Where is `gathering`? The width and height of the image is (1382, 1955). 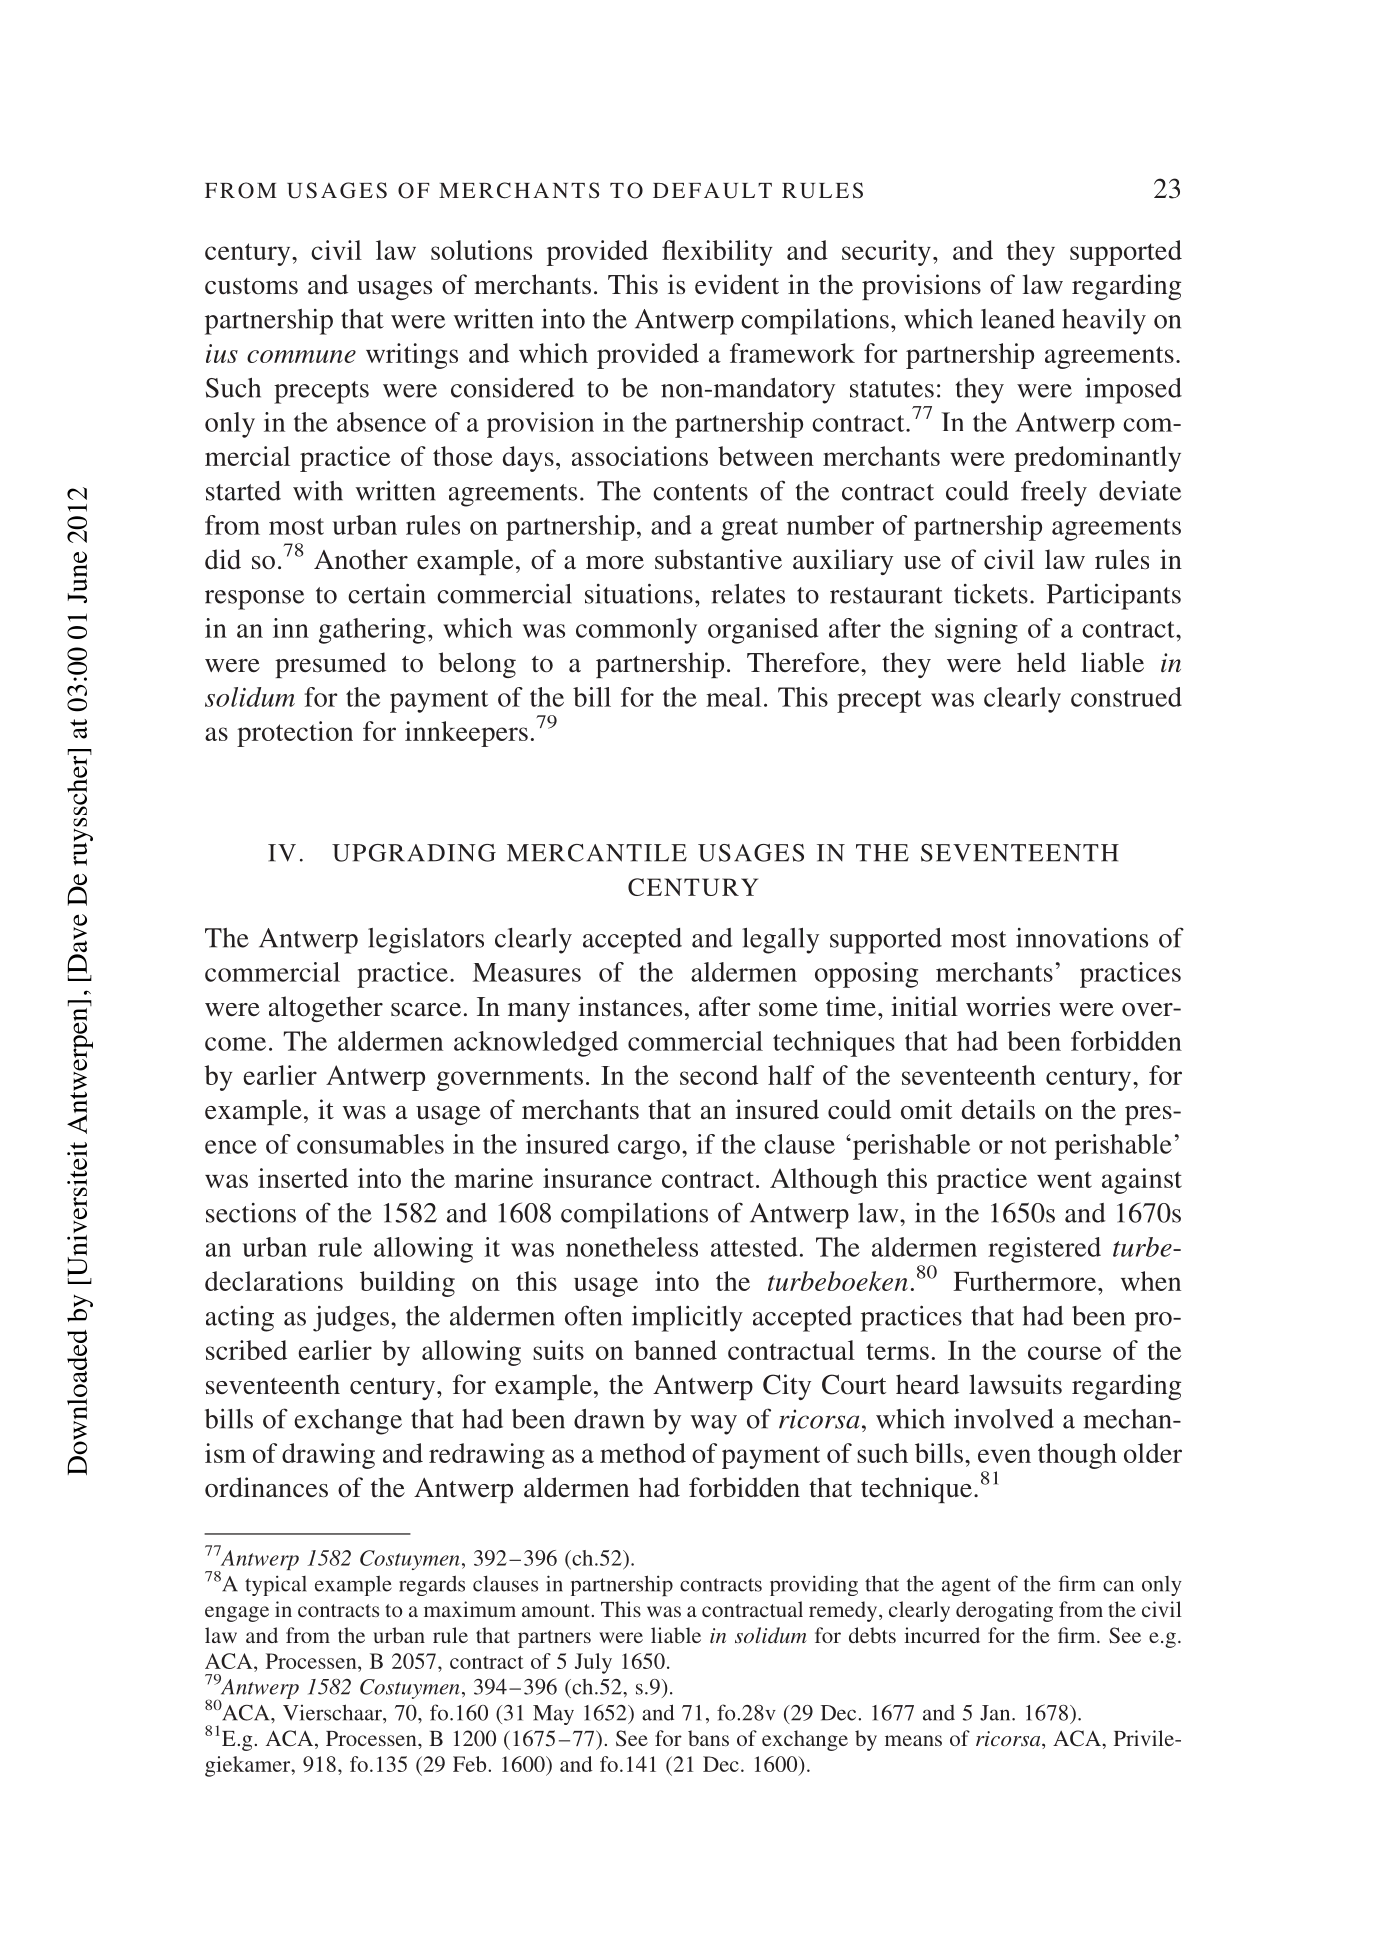
gathering is located at coordinates (372, 631).
